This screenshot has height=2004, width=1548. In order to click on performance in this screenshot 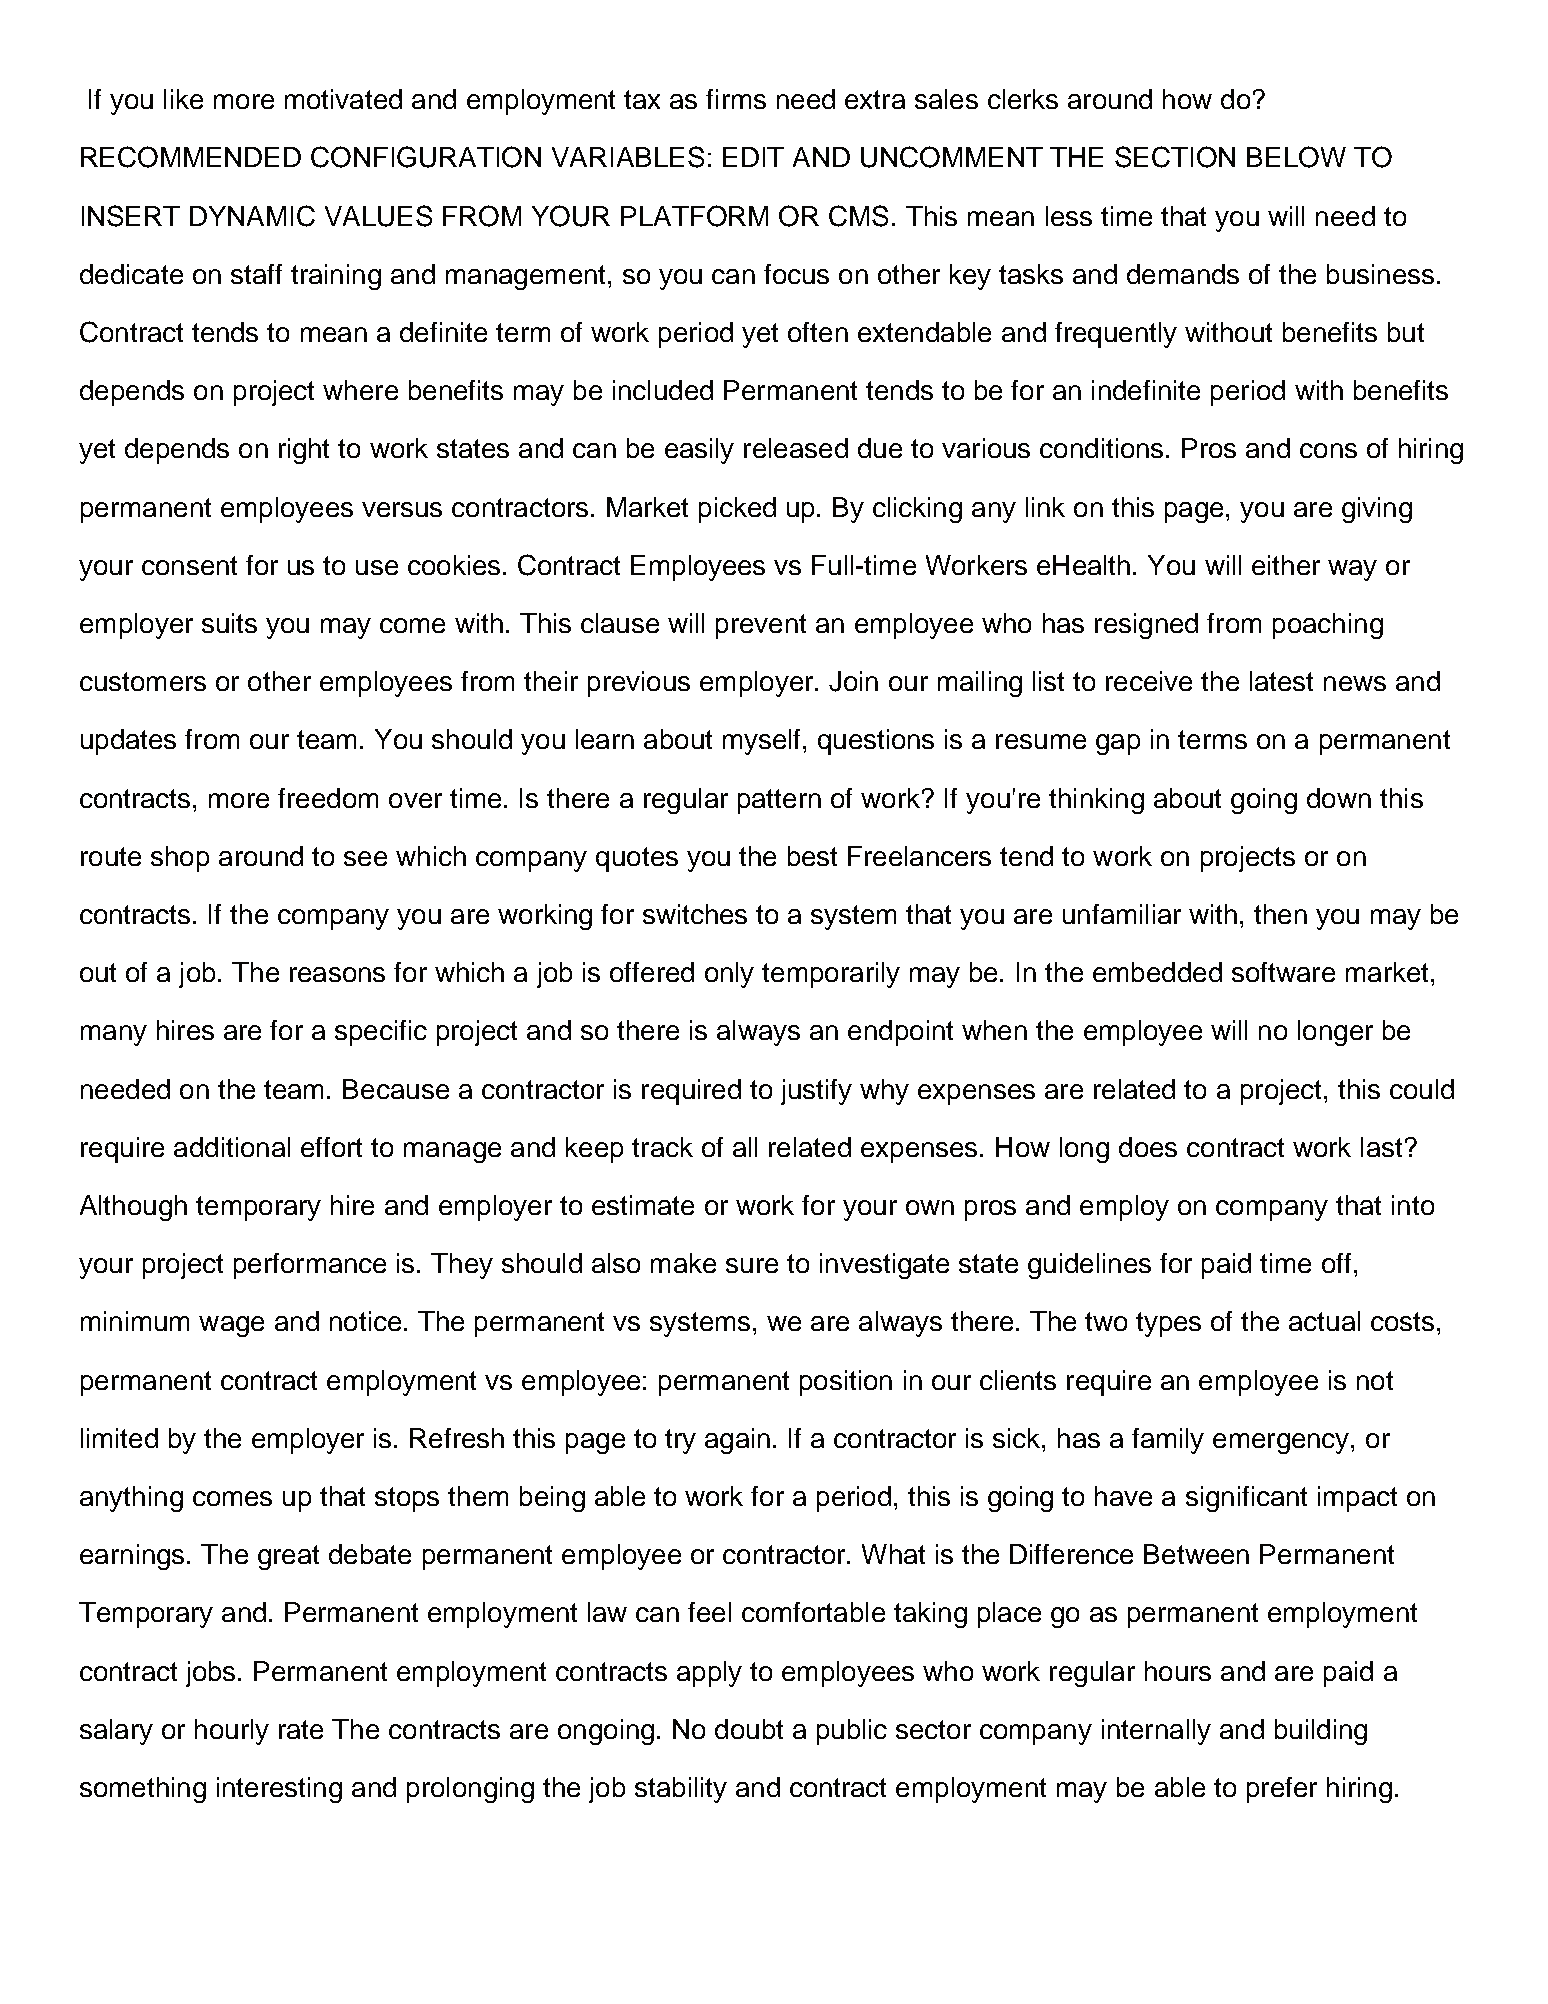, I will do `click(310, 1266)`.
